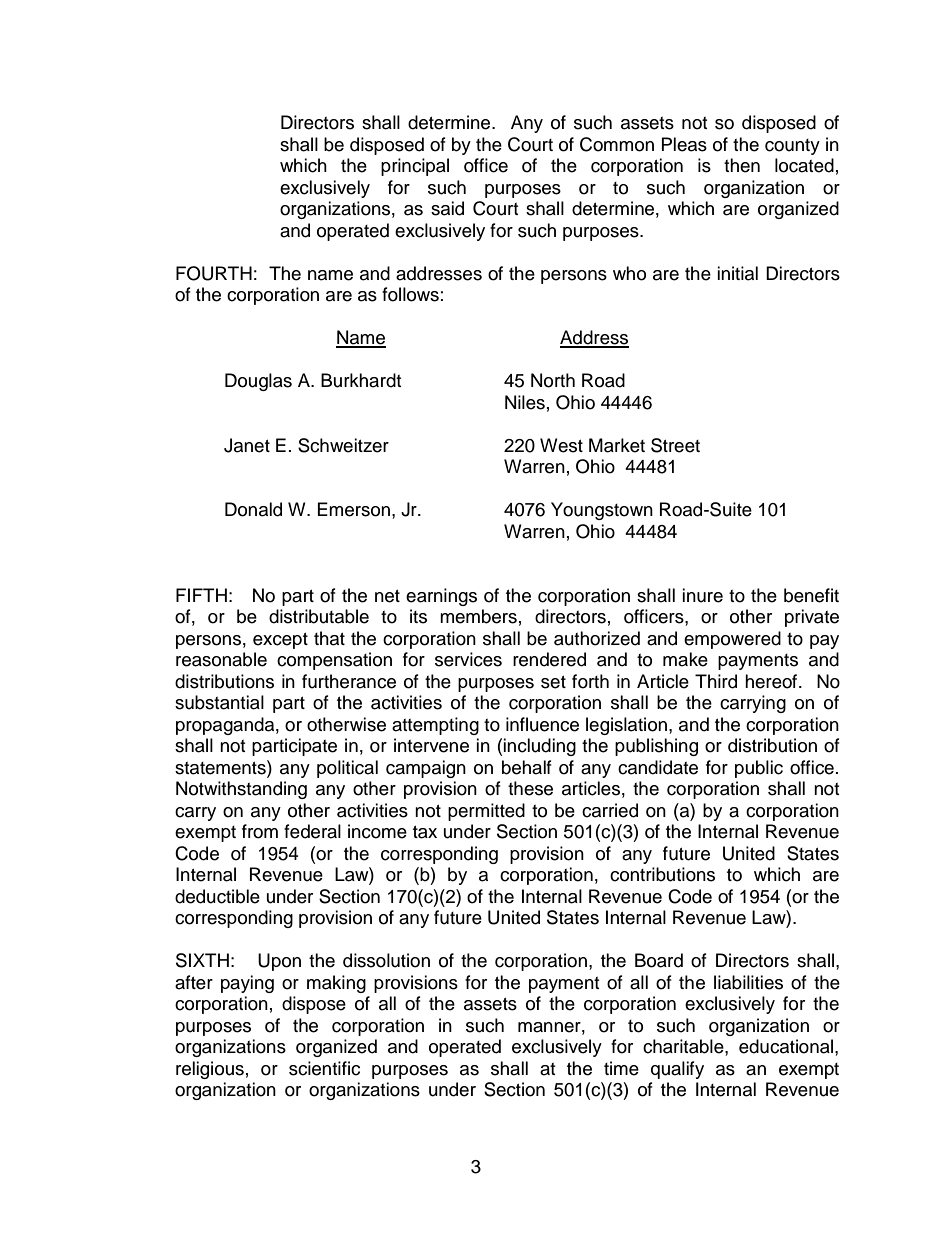  I want to click on substantial, so click(219, 702).
